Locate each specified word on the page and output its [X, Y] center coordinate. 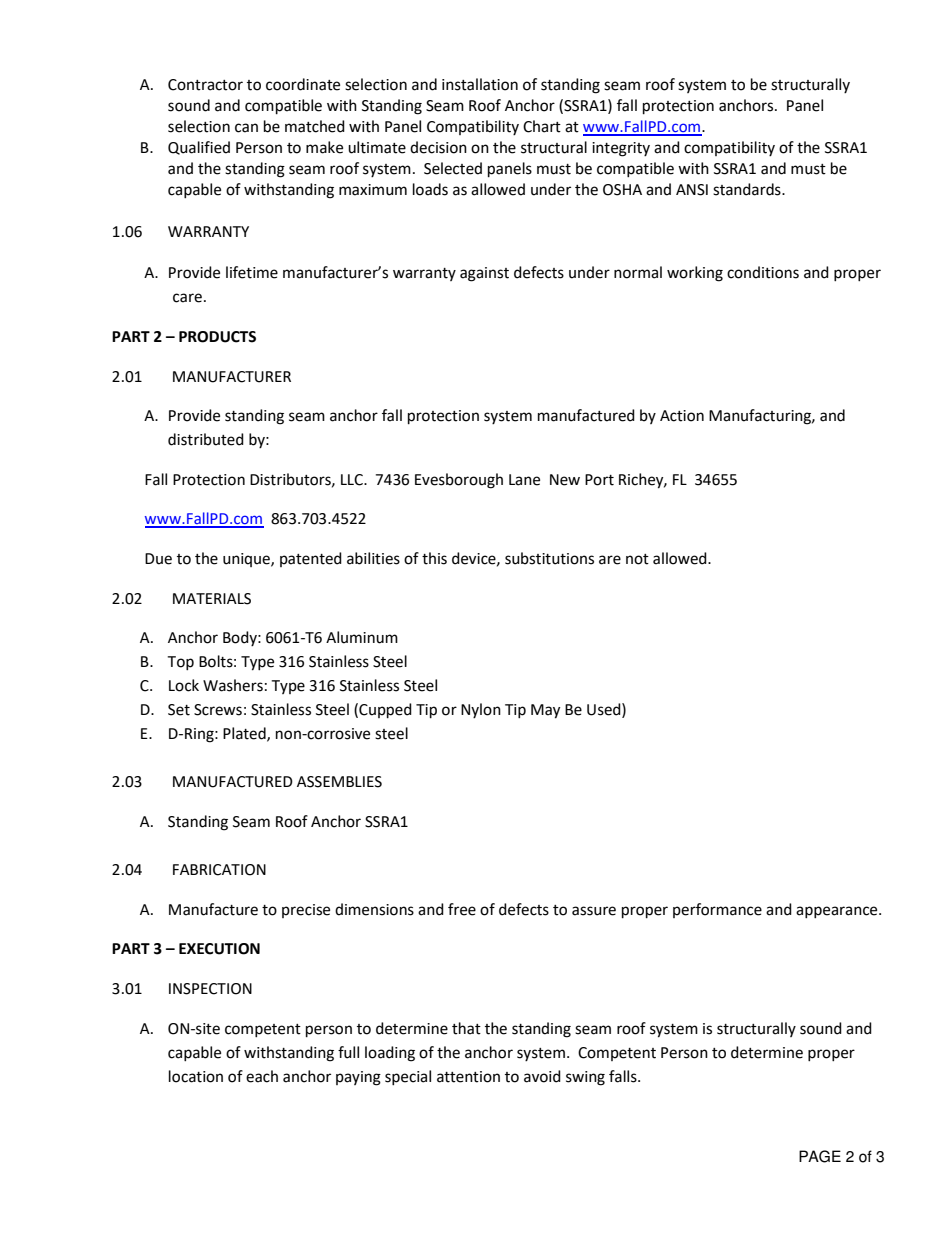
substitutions [549, 558]
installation [480, 84]
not [637, 559]
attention [468, 1077]
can [246, 128]
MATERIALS [212, 599]
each [262, 1076]
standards [748, 189]
